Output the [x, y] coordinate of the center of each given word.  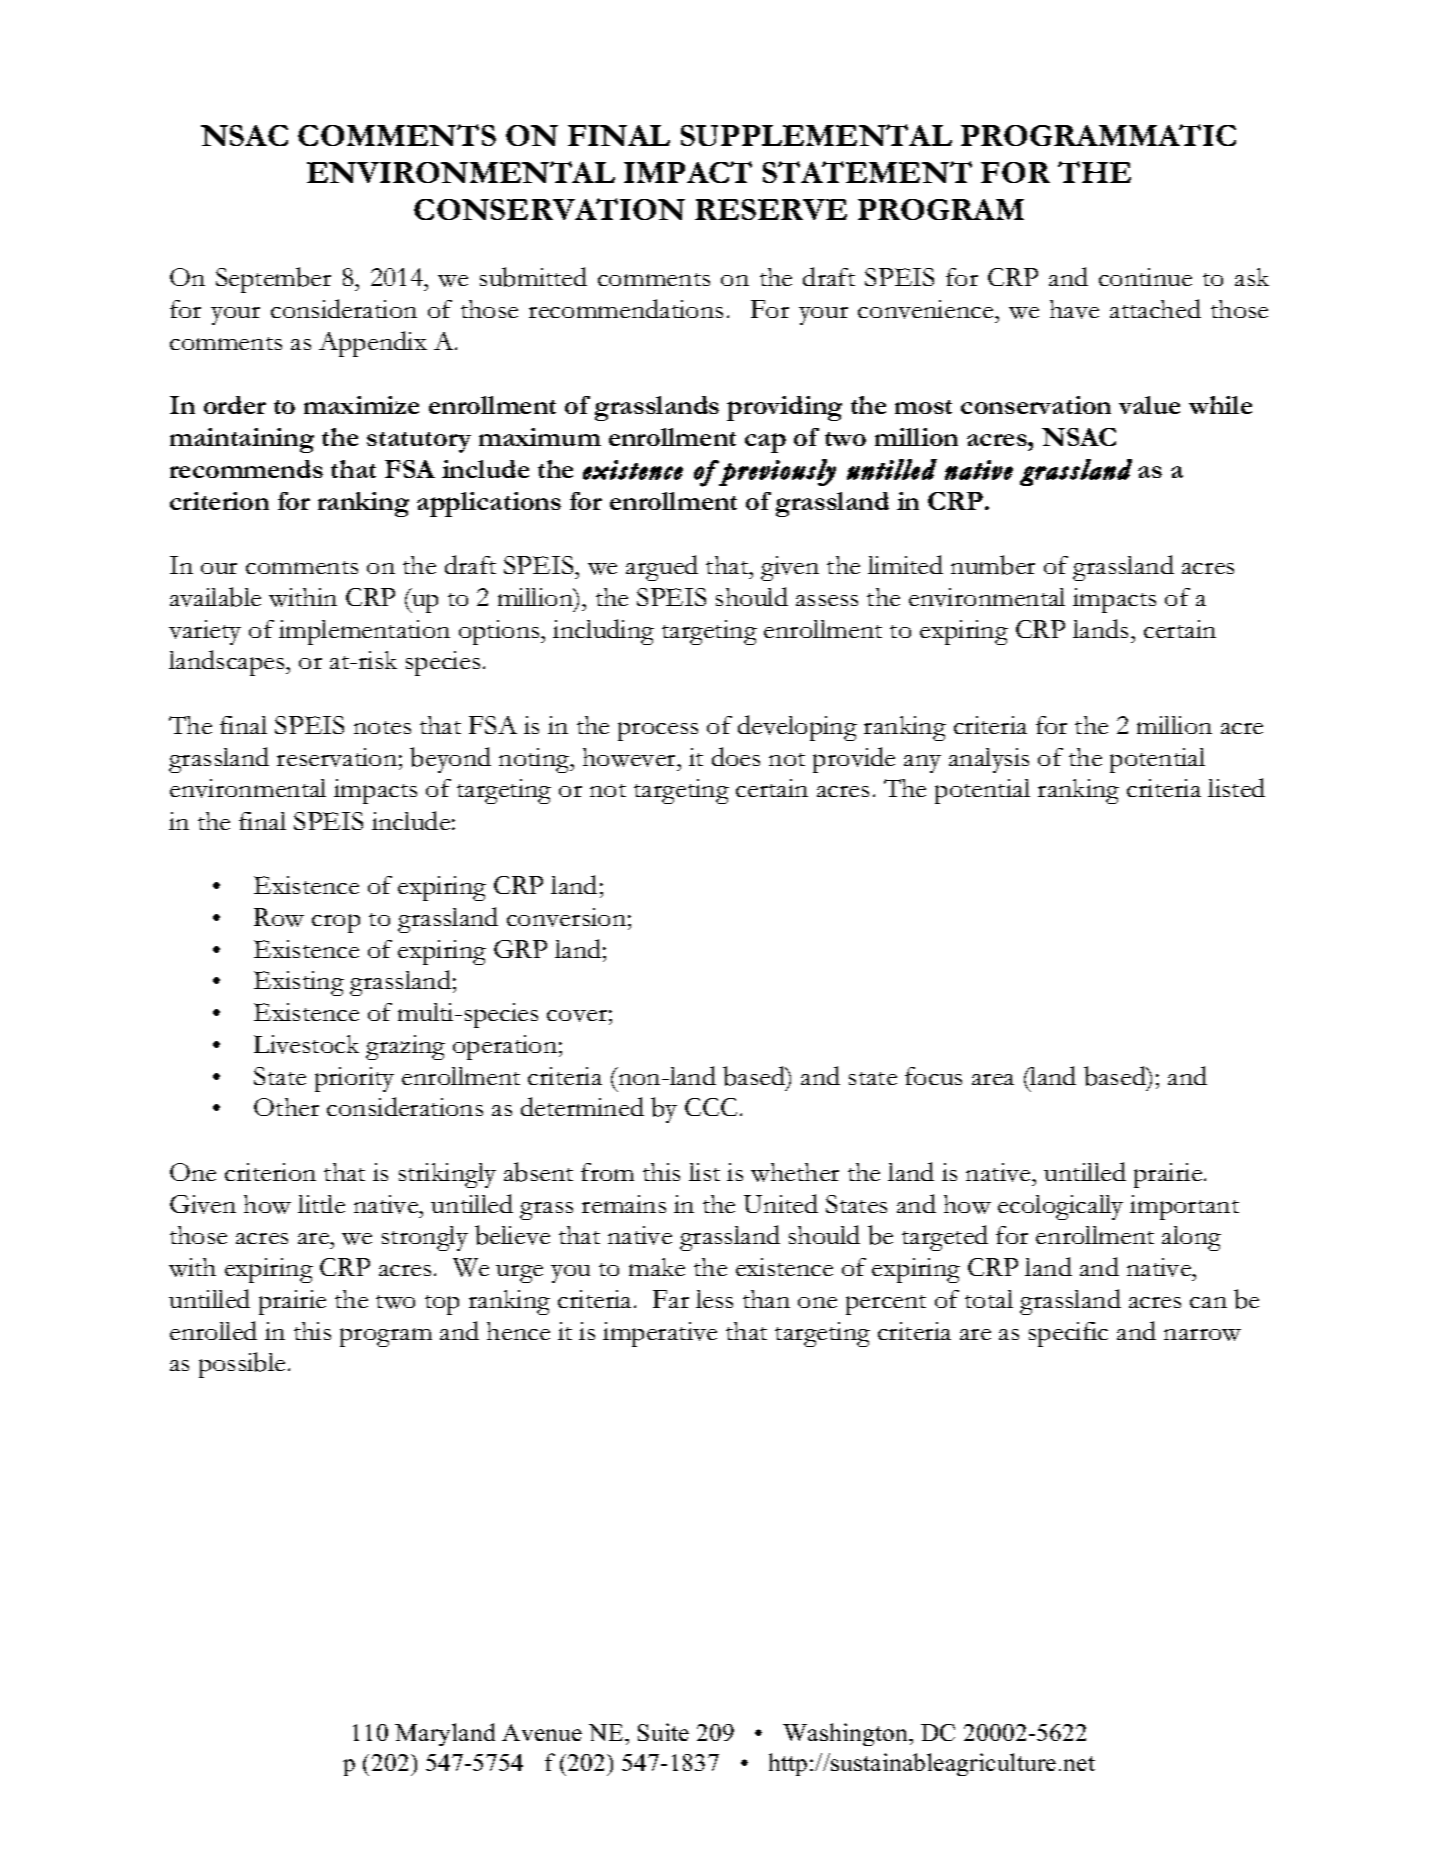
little [321, 1204]
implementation [364, 632]
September [273, 280]
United [781, 1203]
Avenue [542, 1732]
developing [797, 728]
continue [1145, 277]
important [1184, 1207]
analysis [989, 760]
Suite [663, 1732]
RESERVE [771, 209]
